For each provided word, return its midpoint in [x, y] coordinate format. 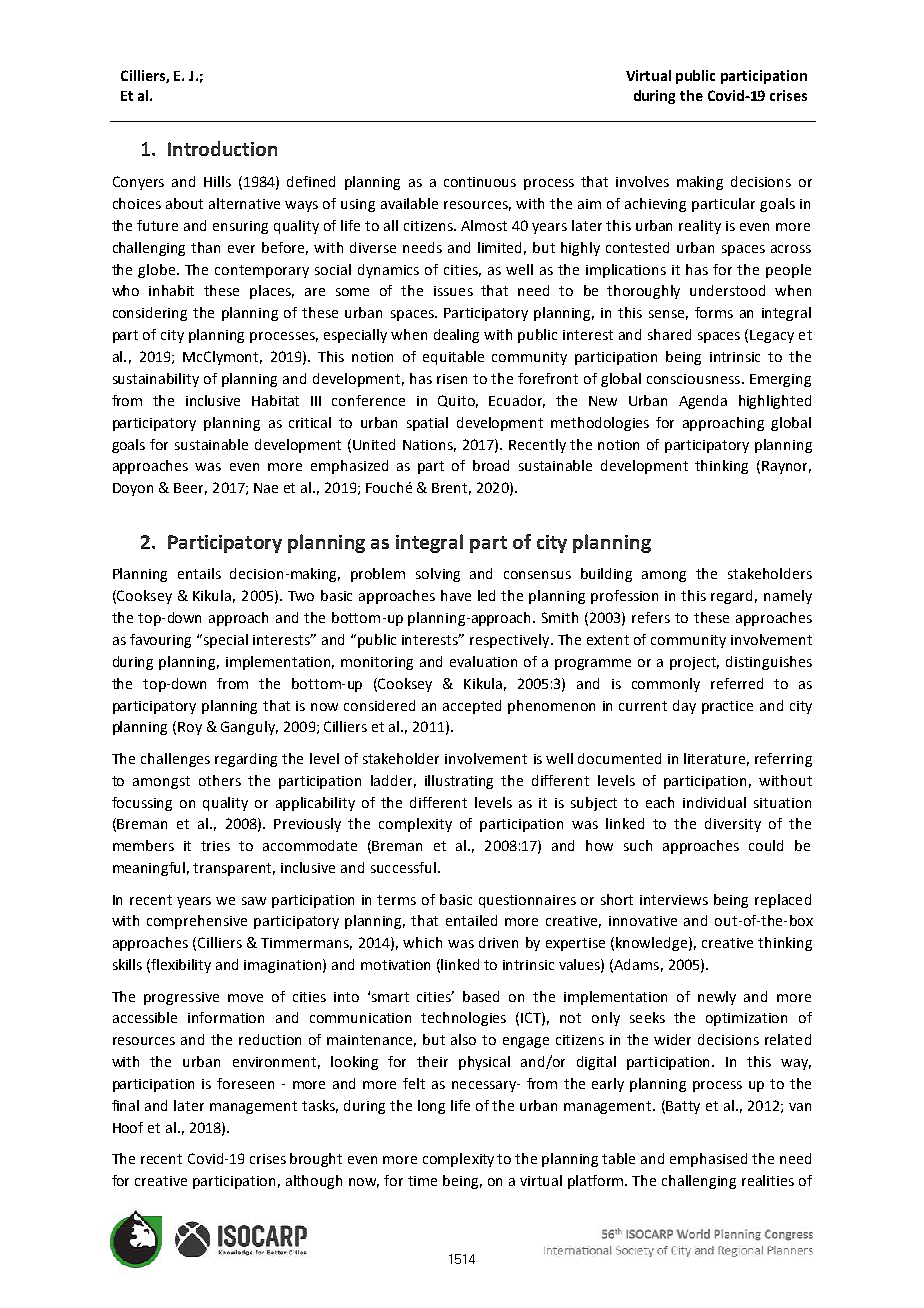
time [422, 1181]
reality [700, 227]
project [694, 663]
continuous [480, 182]
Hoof [128, 1127]
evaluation [483, 661]
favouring [160, 641]
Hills [217, 181]
